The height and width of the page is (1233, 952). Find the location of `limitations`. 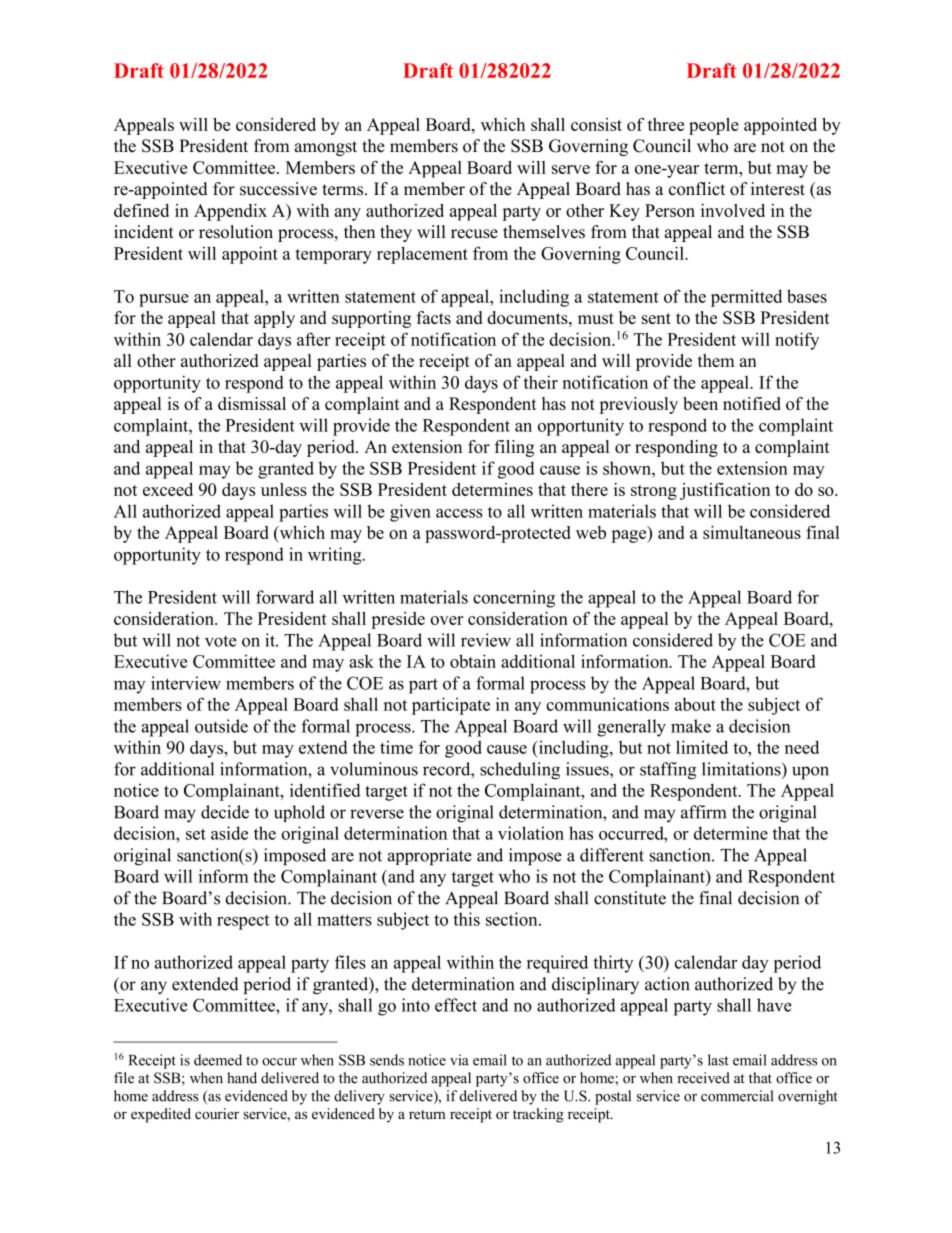

limitations is located at coordinates (742, 769).
